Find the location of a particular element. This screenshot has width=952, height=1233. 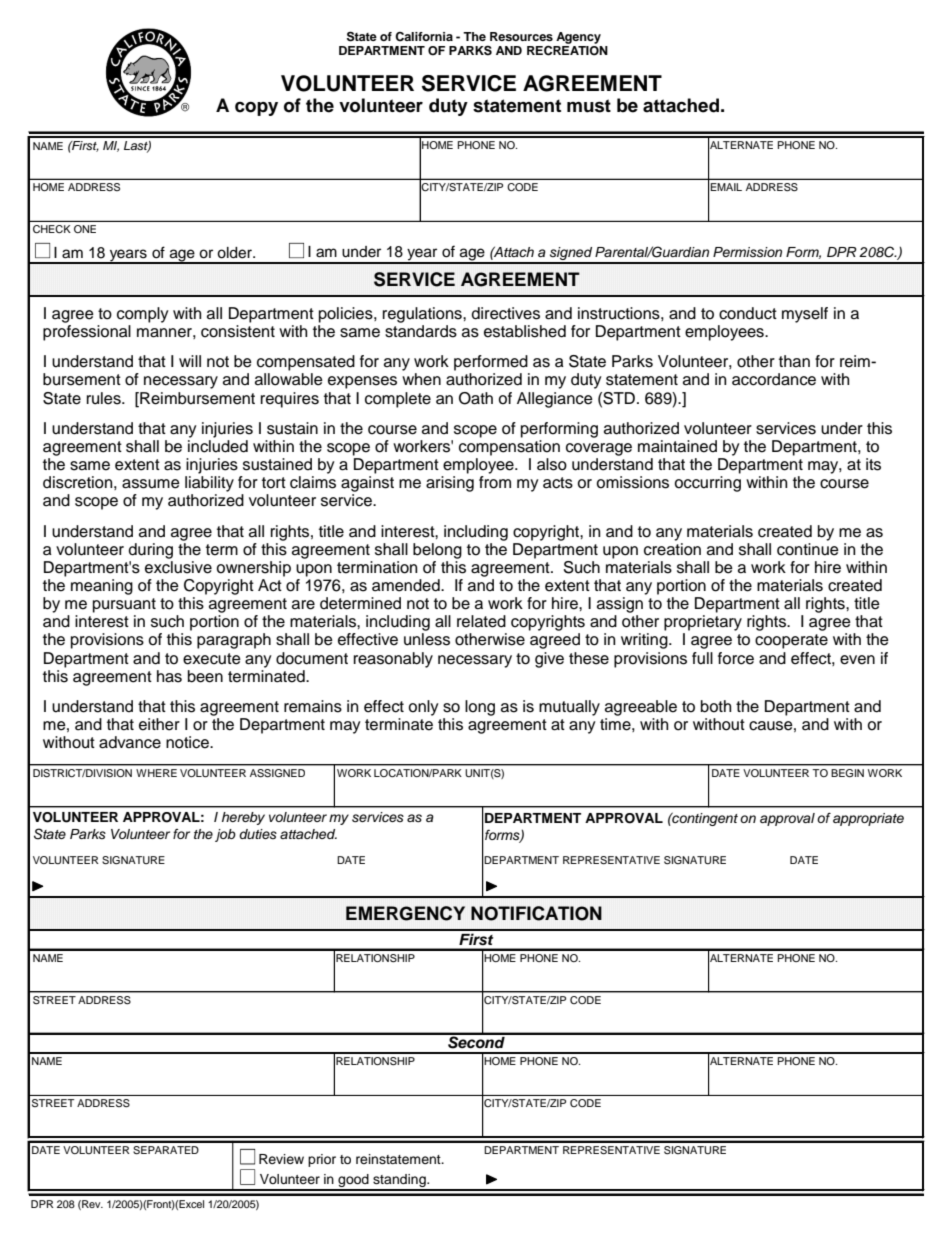

job is located at coordinates (225, 835).
